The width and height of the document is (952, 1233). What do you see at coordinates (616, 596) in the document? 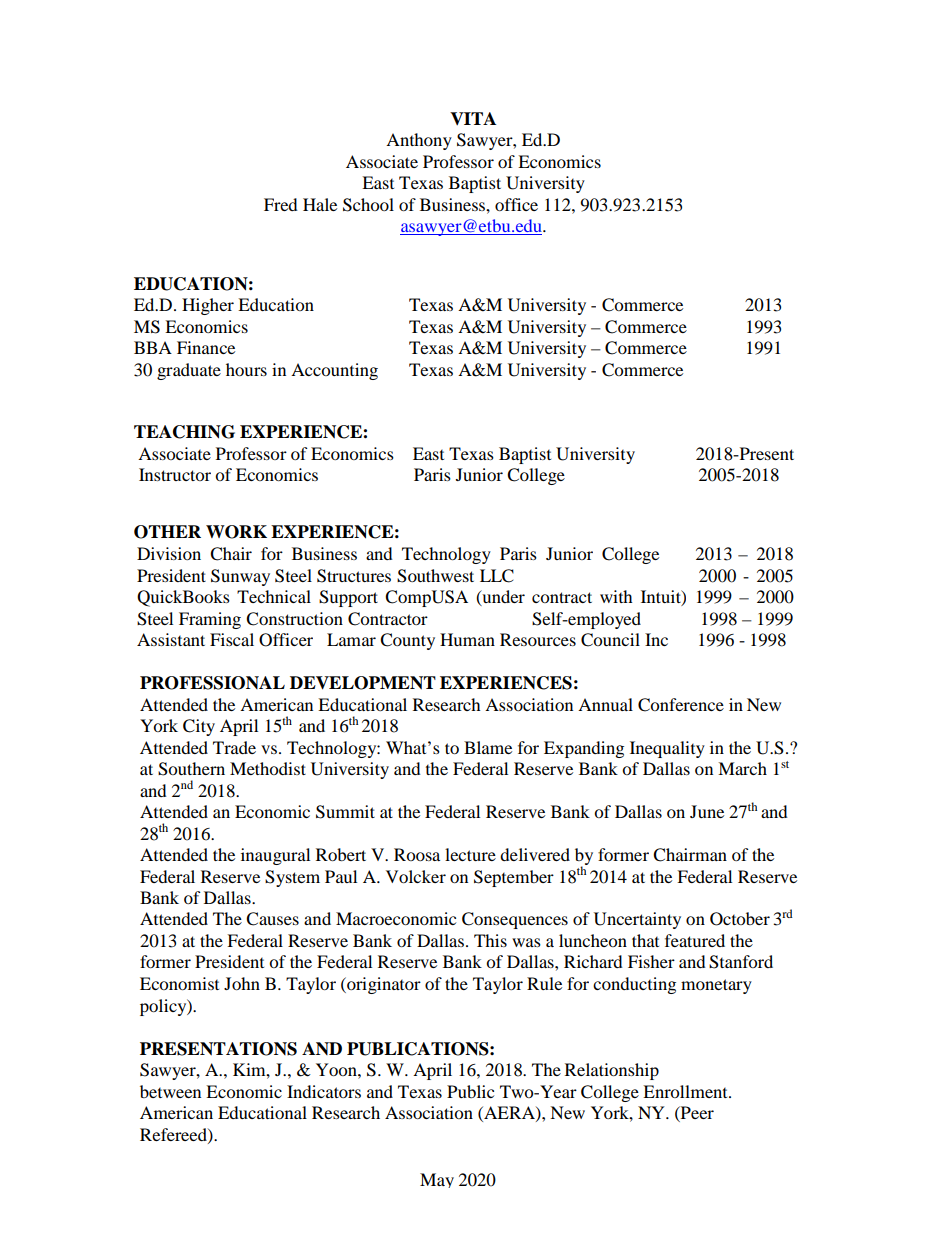
I see `with` at bounding box center [616, 596].
